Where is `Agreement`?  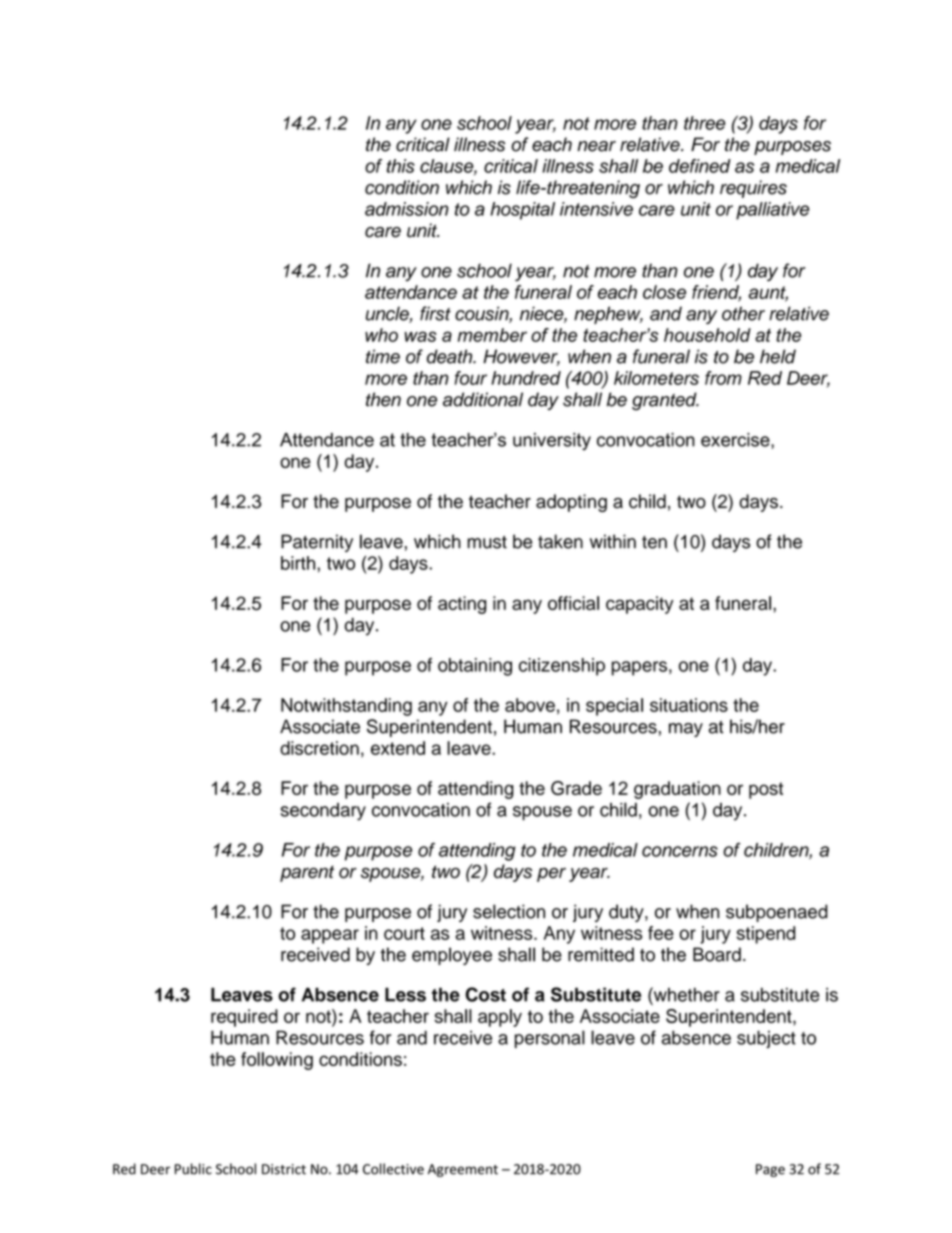
Agreement is located at coordinates (463, 1170).
